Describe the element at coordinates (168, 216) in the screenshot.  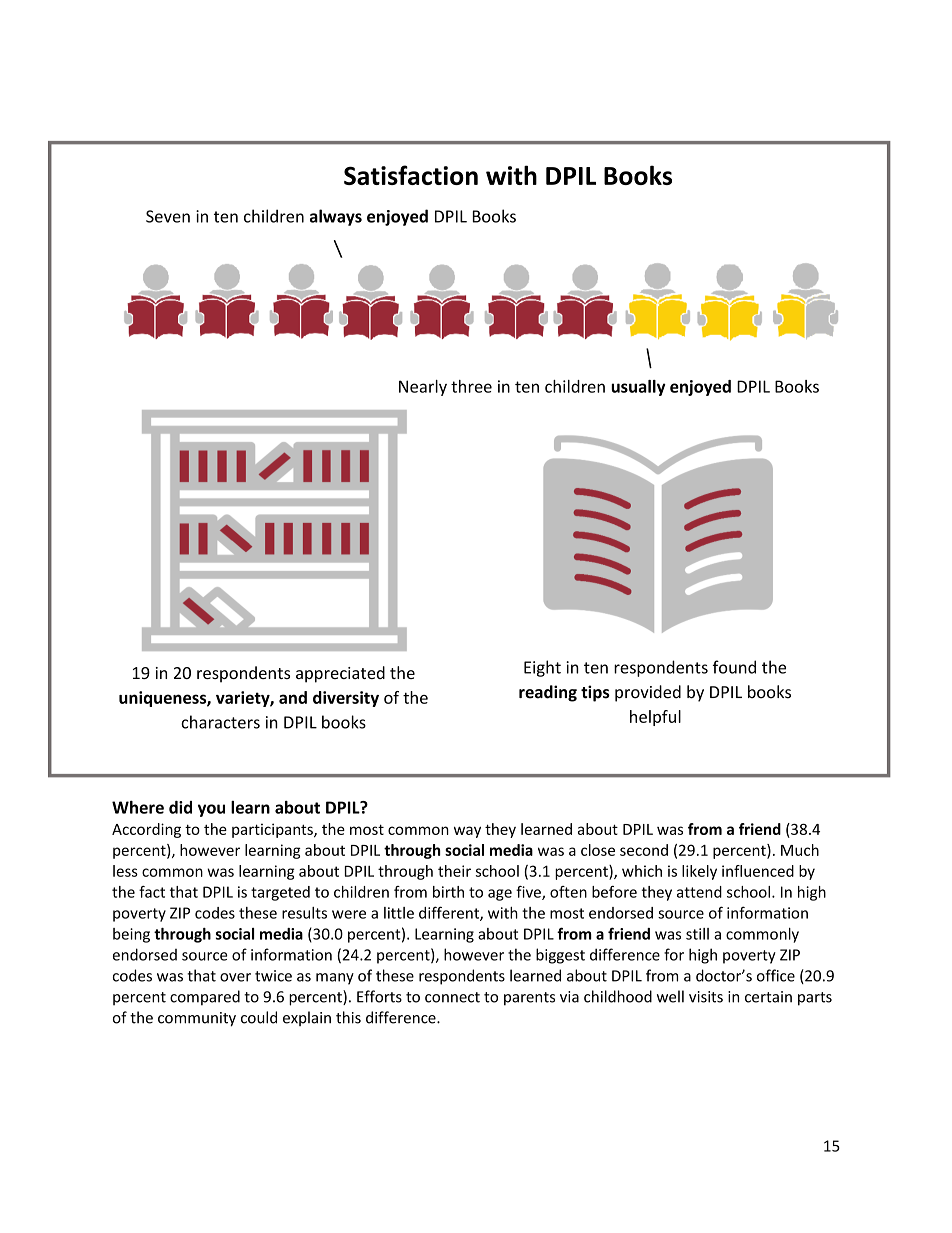
I see `Seven` at that location.
